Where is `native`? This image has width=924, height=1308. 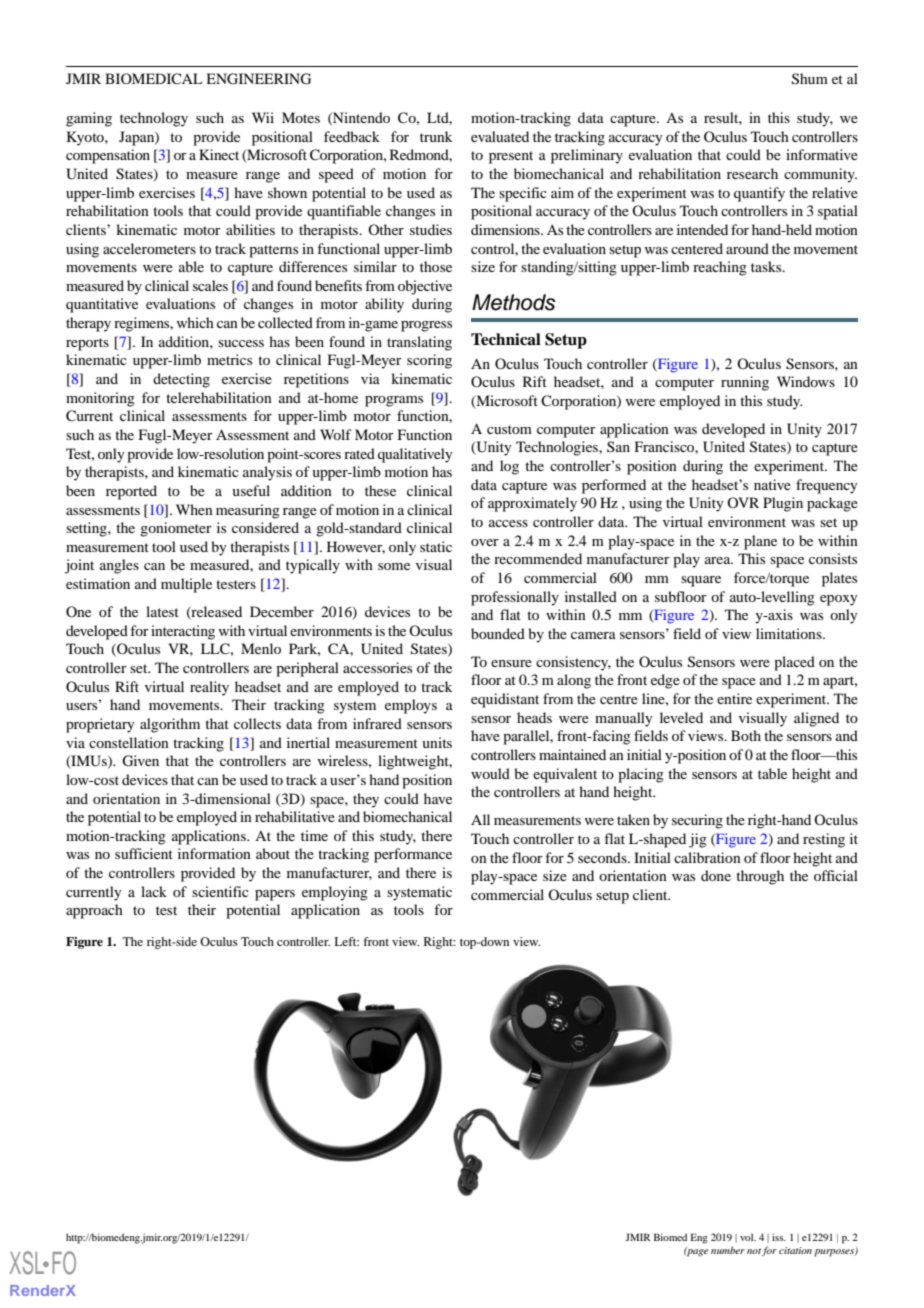 native is located at coordinates (772, 484).
